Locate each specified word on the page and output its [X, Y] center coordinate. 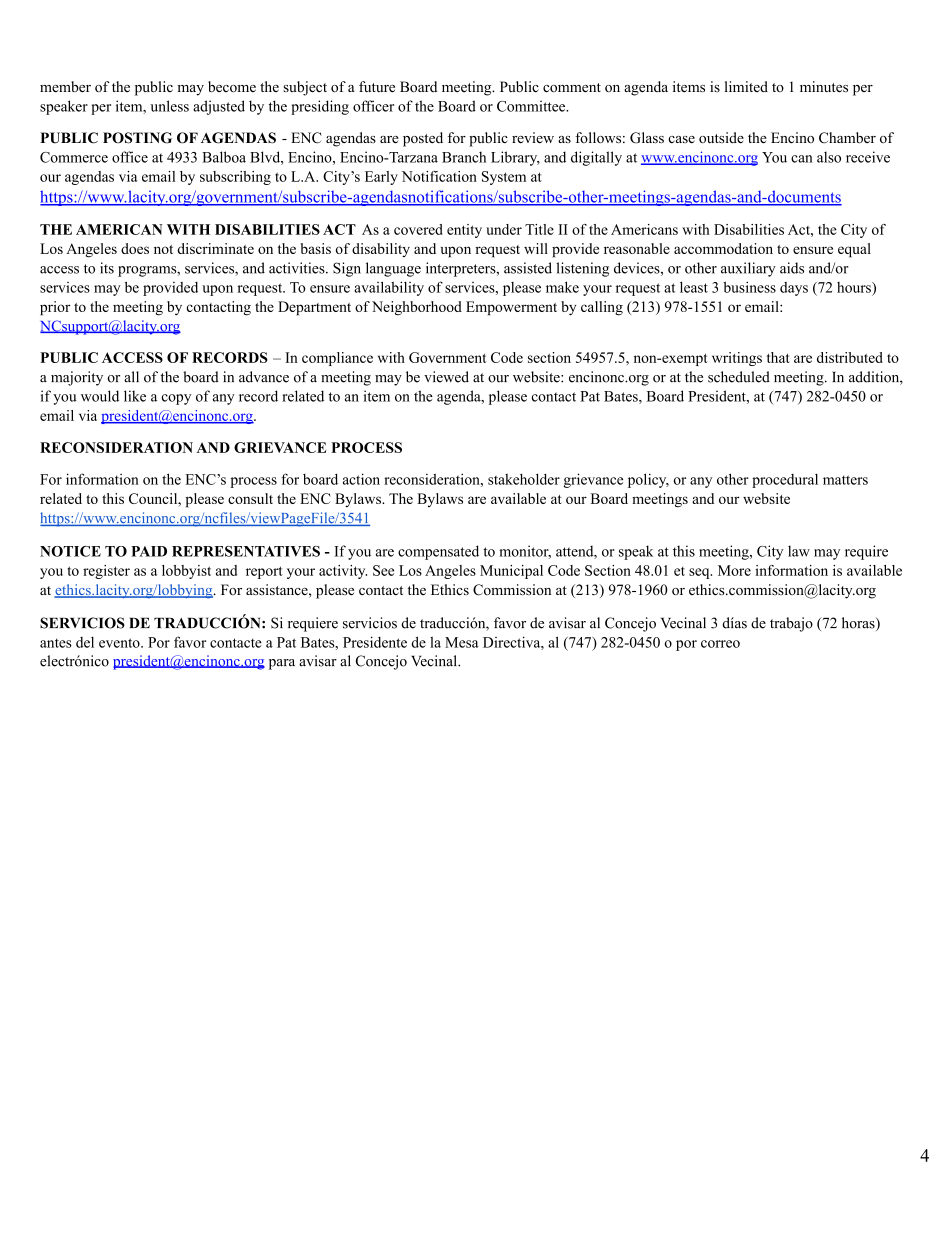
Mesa [462, 642]
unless [170, 106]
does [135, 248]
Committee [532, 106]
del [85, 642]
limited [746, 86]
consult [250, 498]
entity [464, 231]
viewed [446, 377]
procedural [785, 481]
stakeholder [524, 479]
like [135, 396]
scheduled [739, 377]
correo [720, 644]
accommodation [723, 248]
